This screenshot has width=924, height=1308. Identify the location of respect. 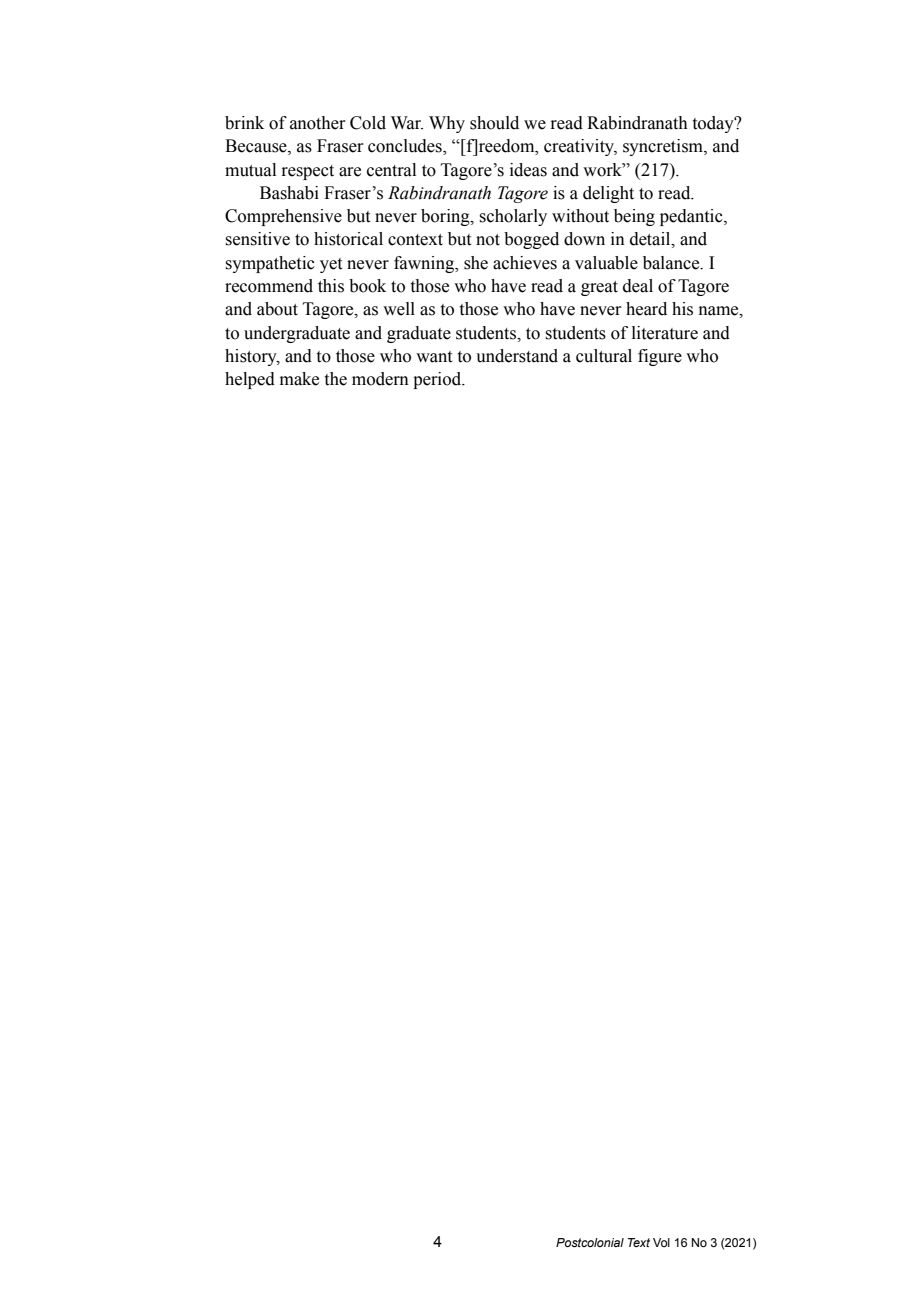
(307, 172).
